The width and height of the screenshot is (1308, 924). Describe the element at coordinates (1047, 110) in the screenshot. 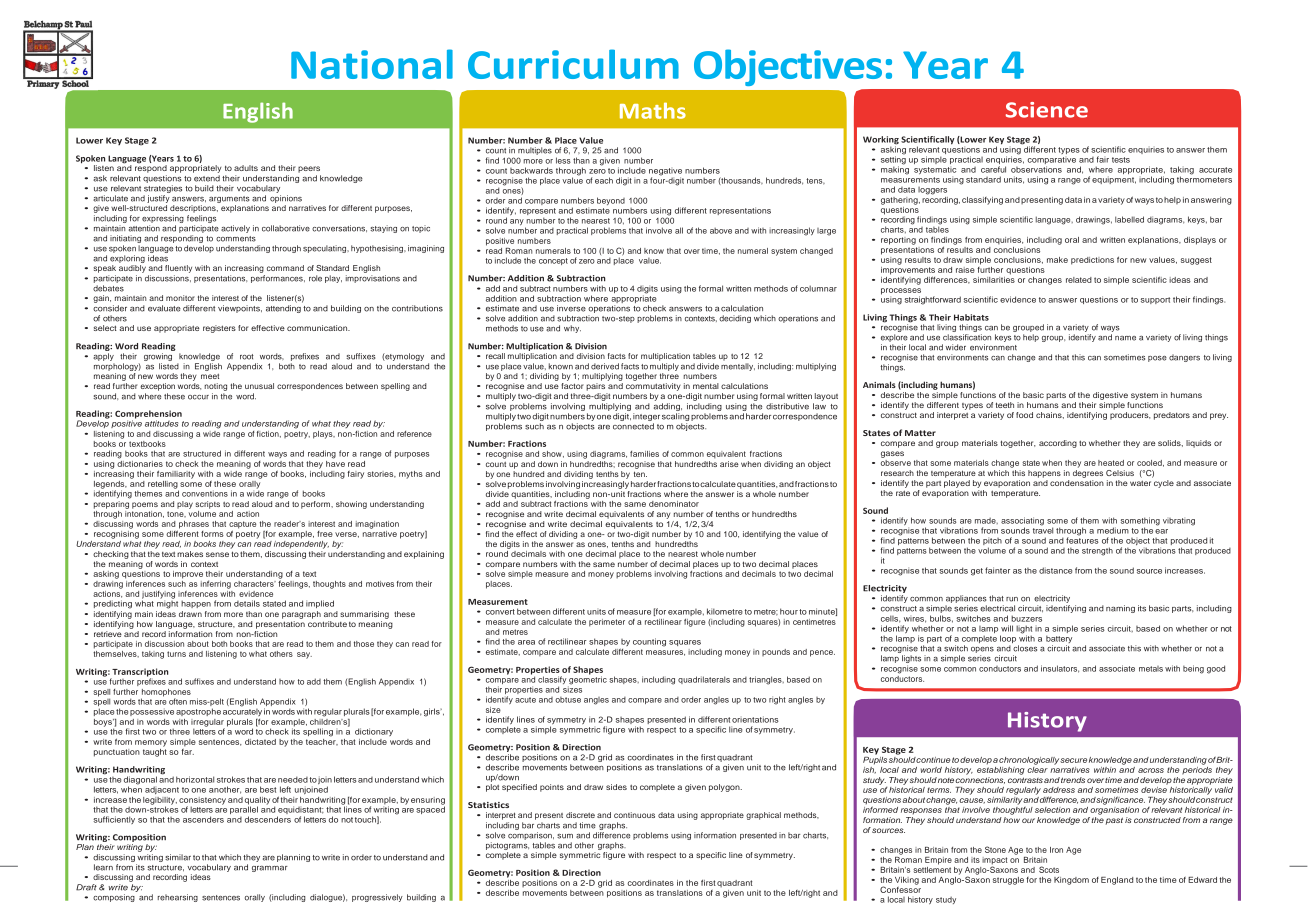

I see `Science` at that location.
